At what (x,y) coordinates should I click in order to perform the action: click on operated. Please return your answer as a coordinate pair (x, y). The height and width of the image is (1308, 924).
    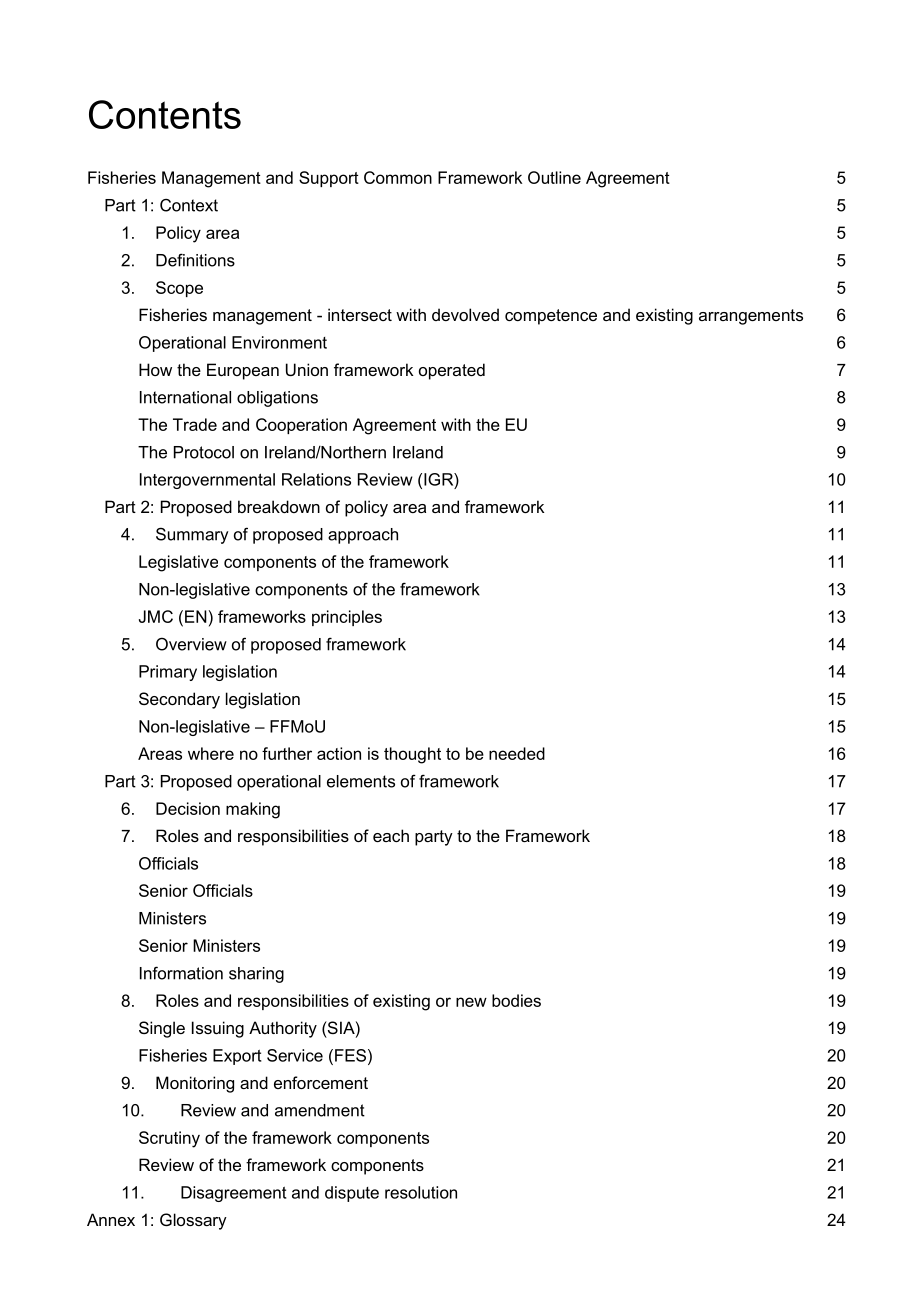
    Looking at the image, I should click on (452, 371).
